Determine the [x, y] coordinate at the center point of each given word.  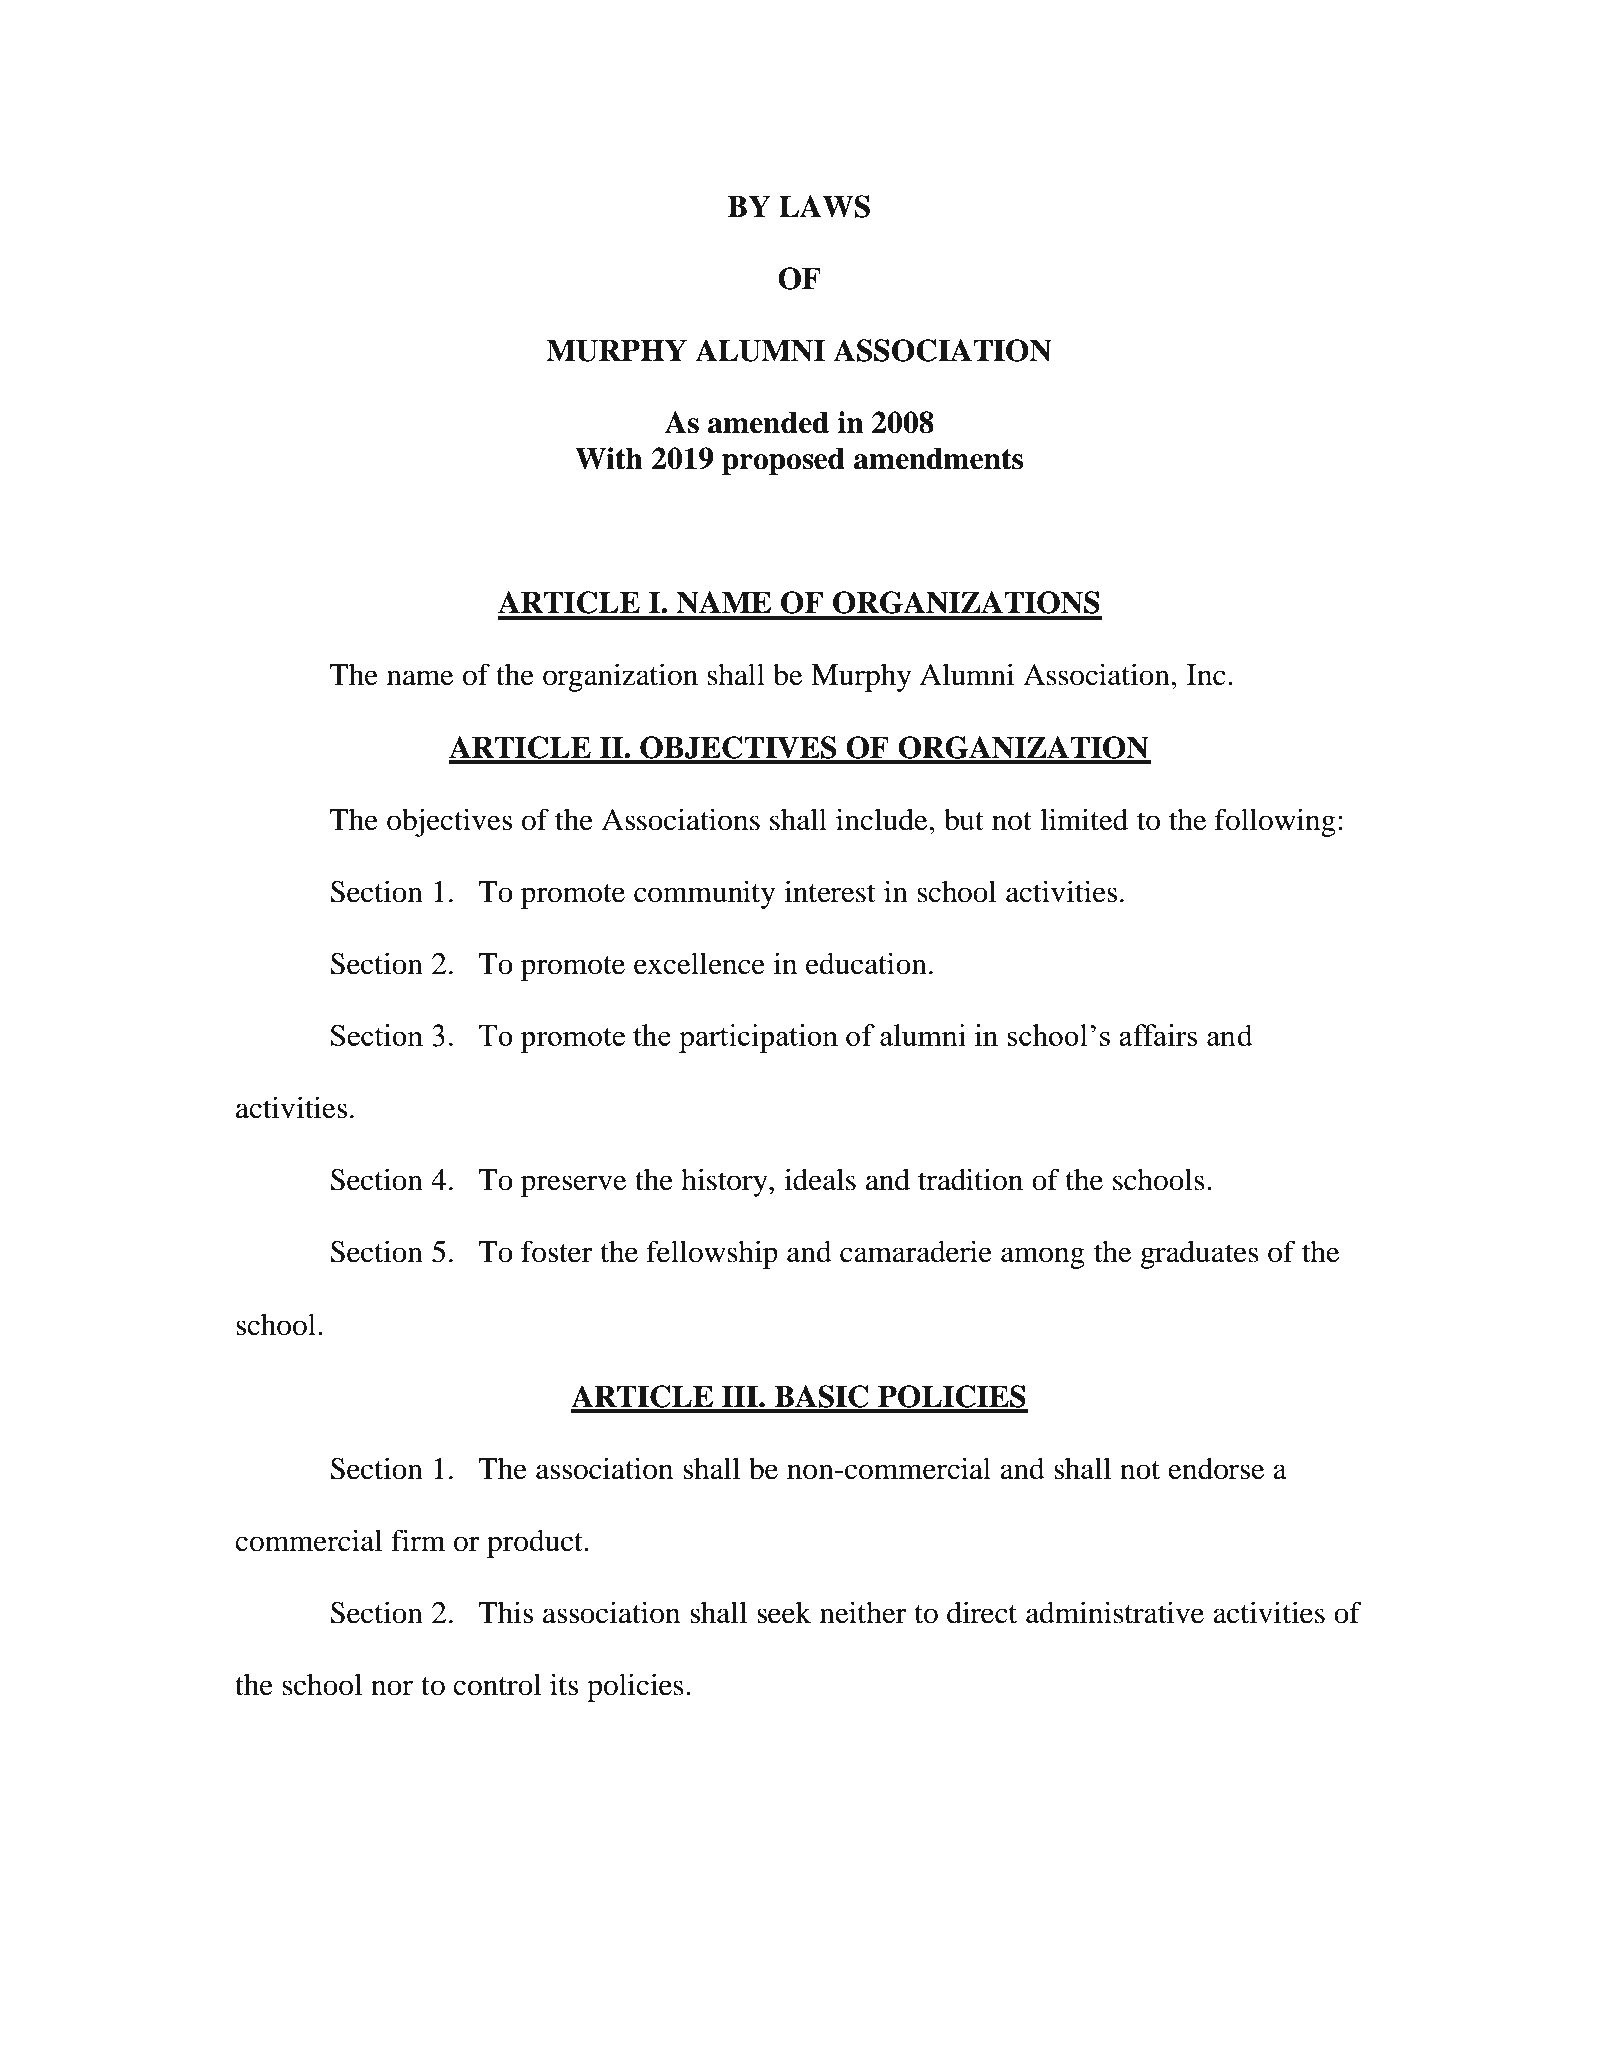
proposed [783, 461]
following [1275, 822]
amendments [938, 458]
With [609, 458]
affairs [1158, 1035]
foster [557, 1251]
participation [758, 1038]
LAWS [824, 206]
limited [1084, 819]
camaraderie [916, 1251]
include [883, 819]
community [704, 894]
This [505, 1612]
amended [768, 422]
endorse [1216, 1468]
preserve [574, 1186]
